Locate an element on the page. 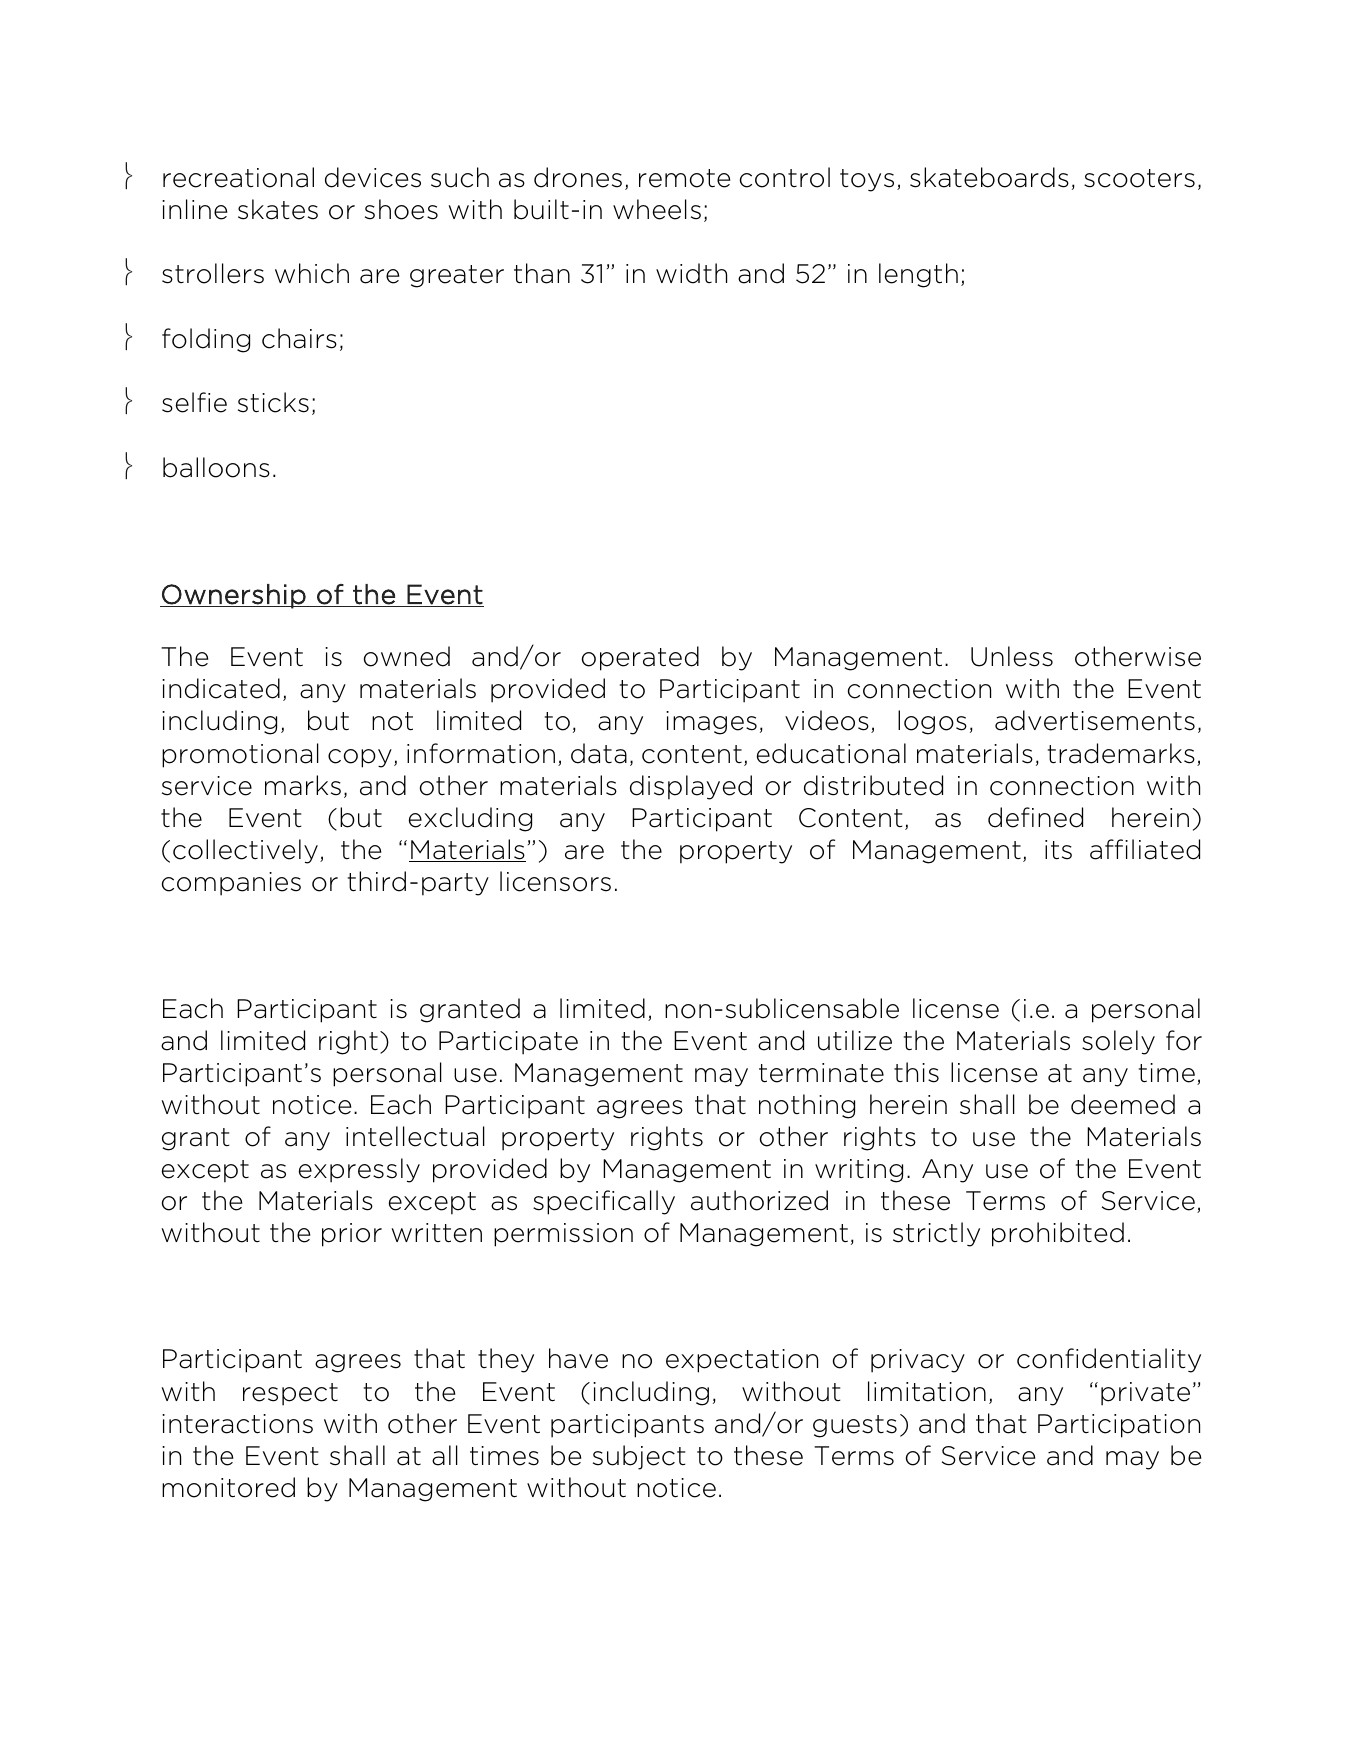 Image resolution: width=1363 pixels, height=1764 pixels. subject is located at coordinates (639, 1457).
